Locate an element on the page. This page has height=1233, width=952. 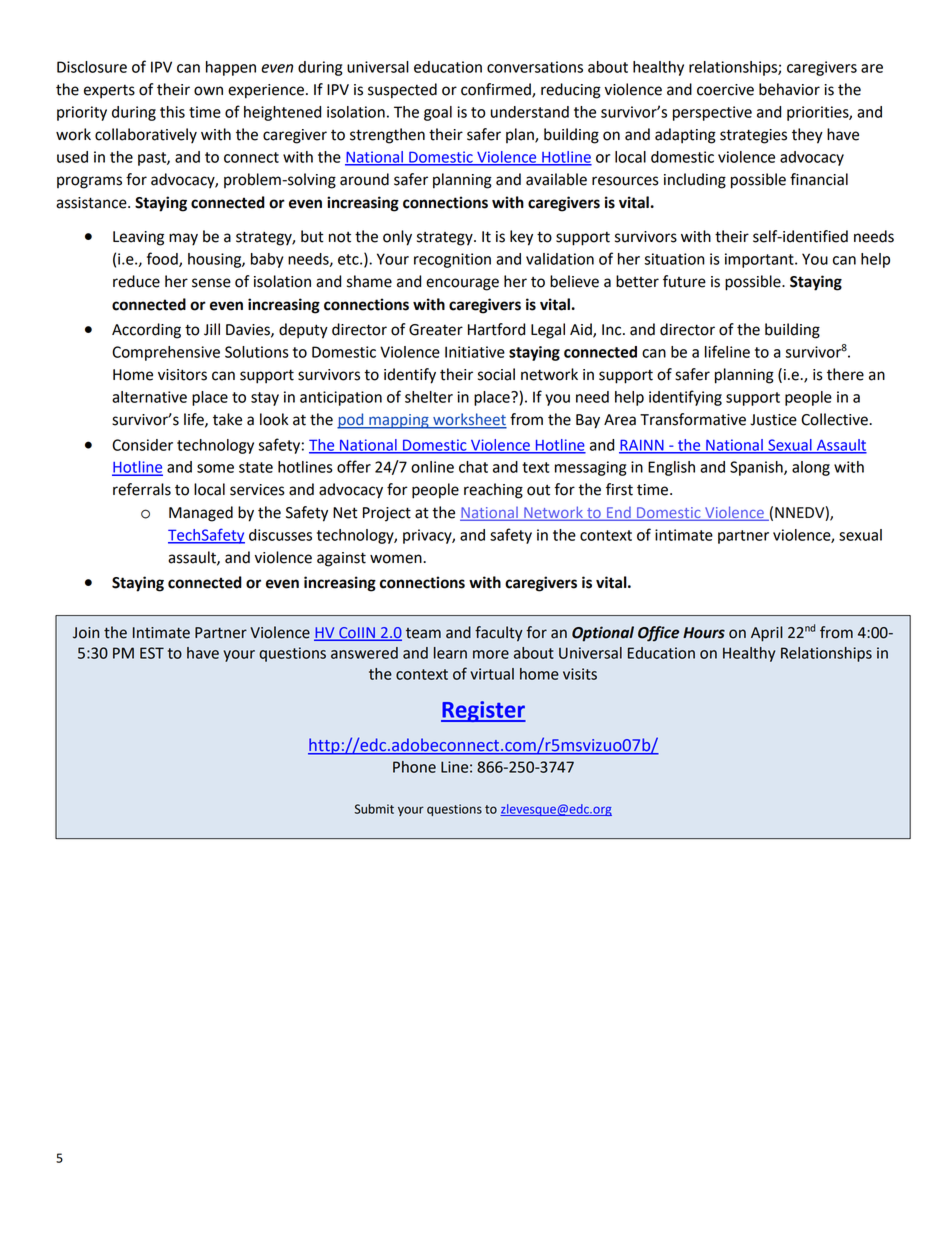
coercive is located at coordinates (725, 90).
